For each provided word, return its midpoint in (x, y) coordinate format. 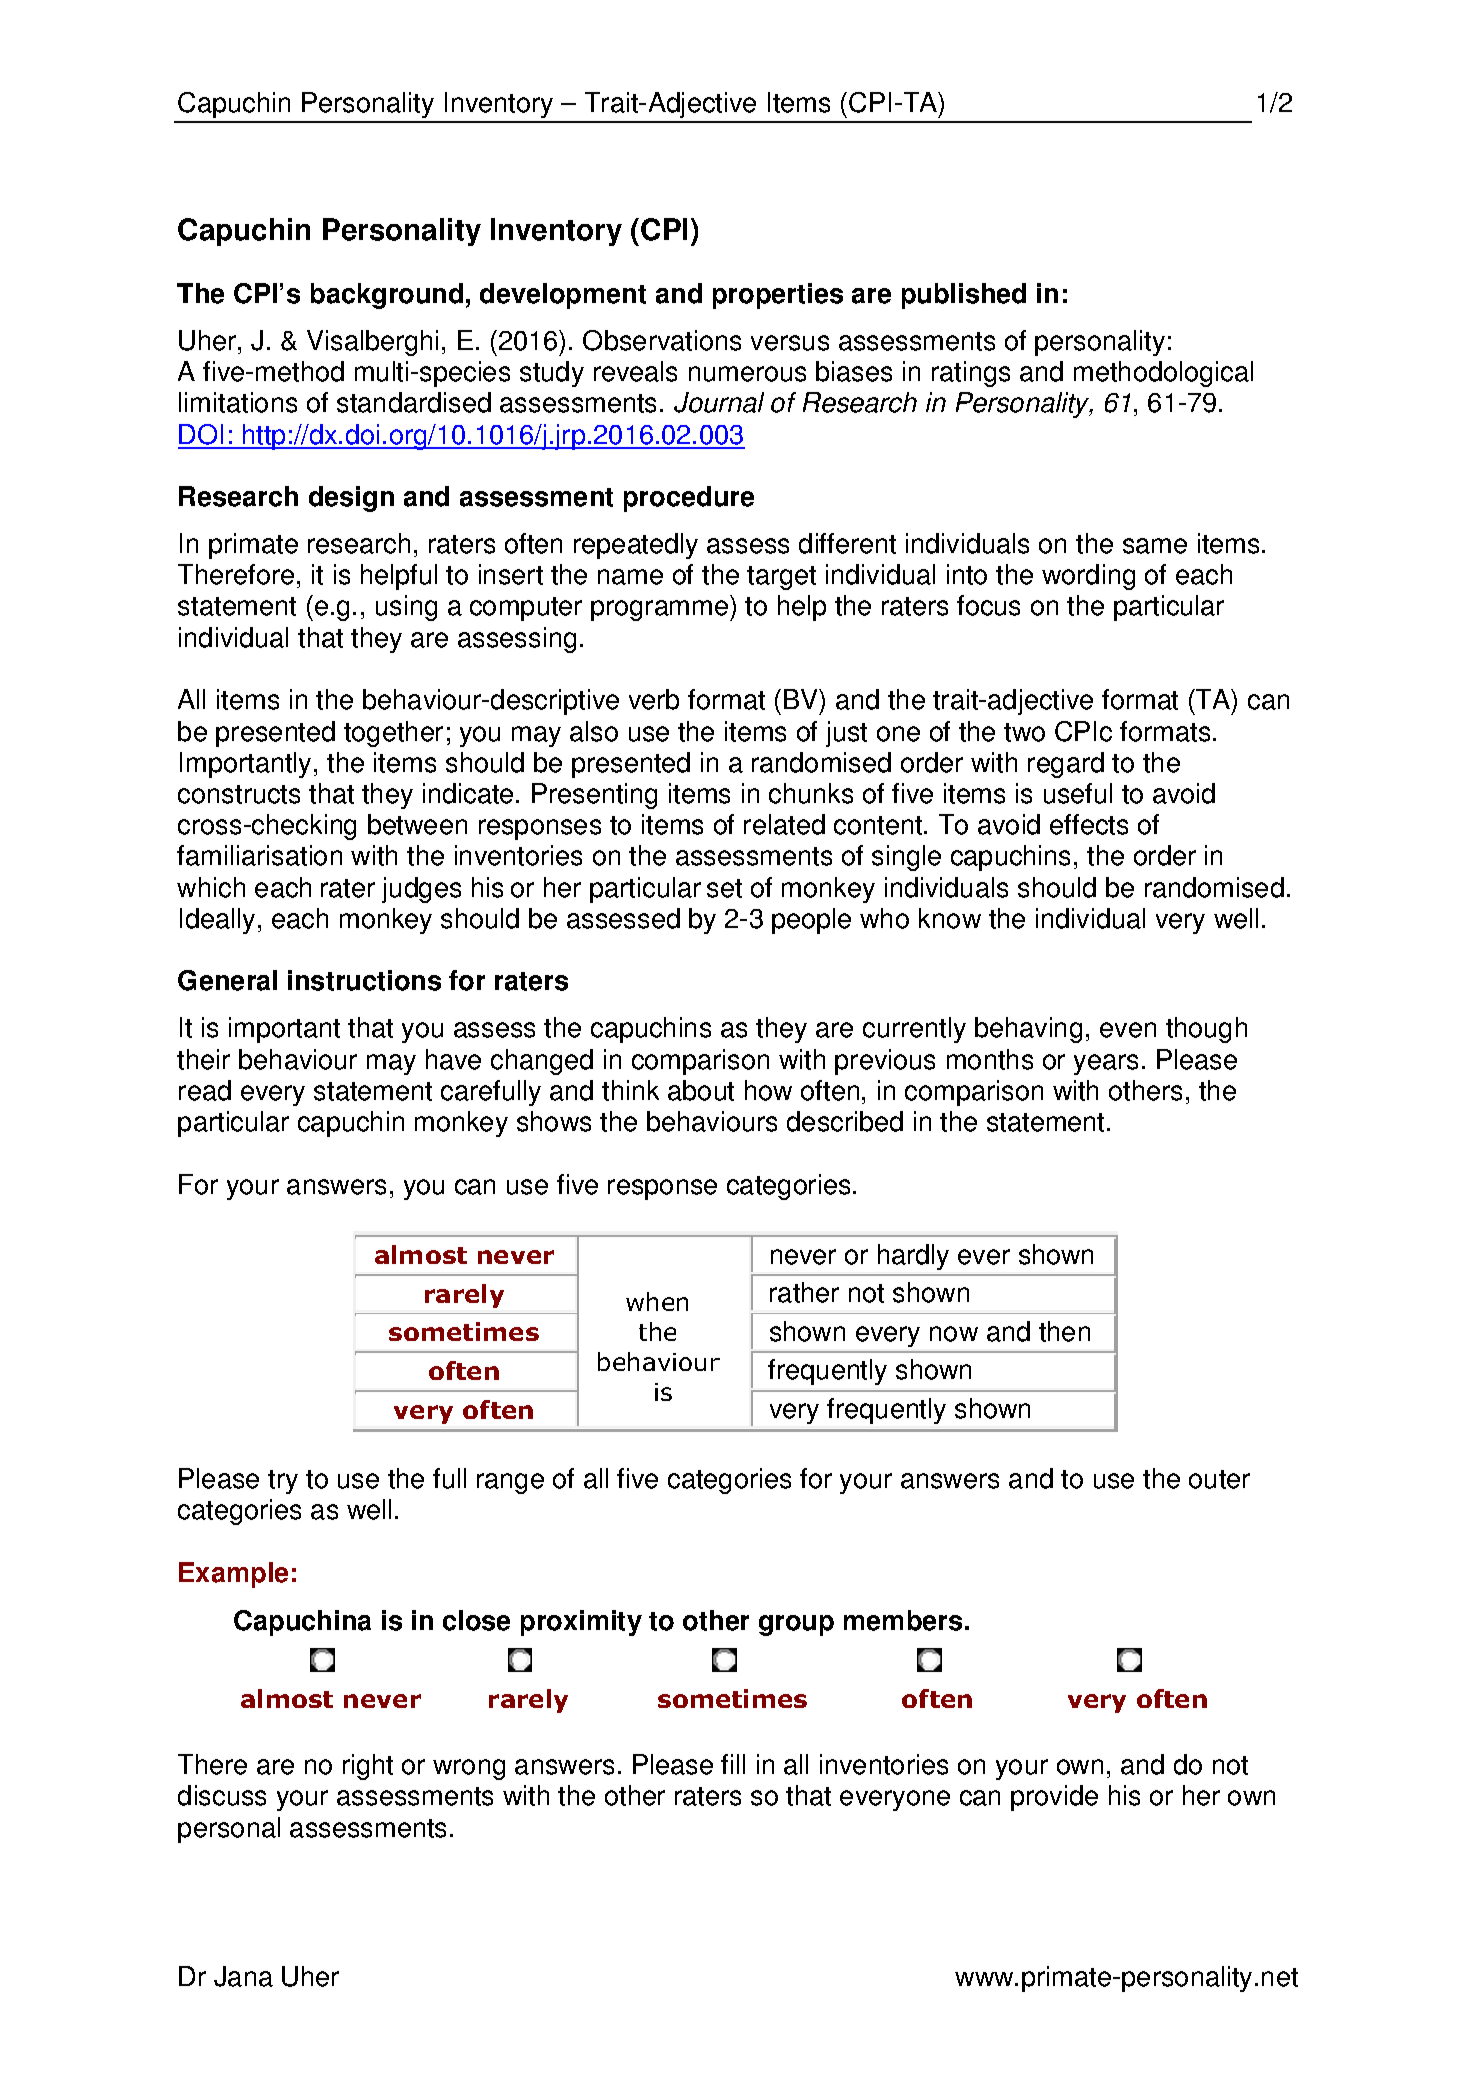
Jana (243, 1976)
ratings (971, 374)
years (1106, 1064)
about (701, 1090)
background (387, 296)
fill (733, 1764)
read (205, 1090)
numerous (747, 374)
